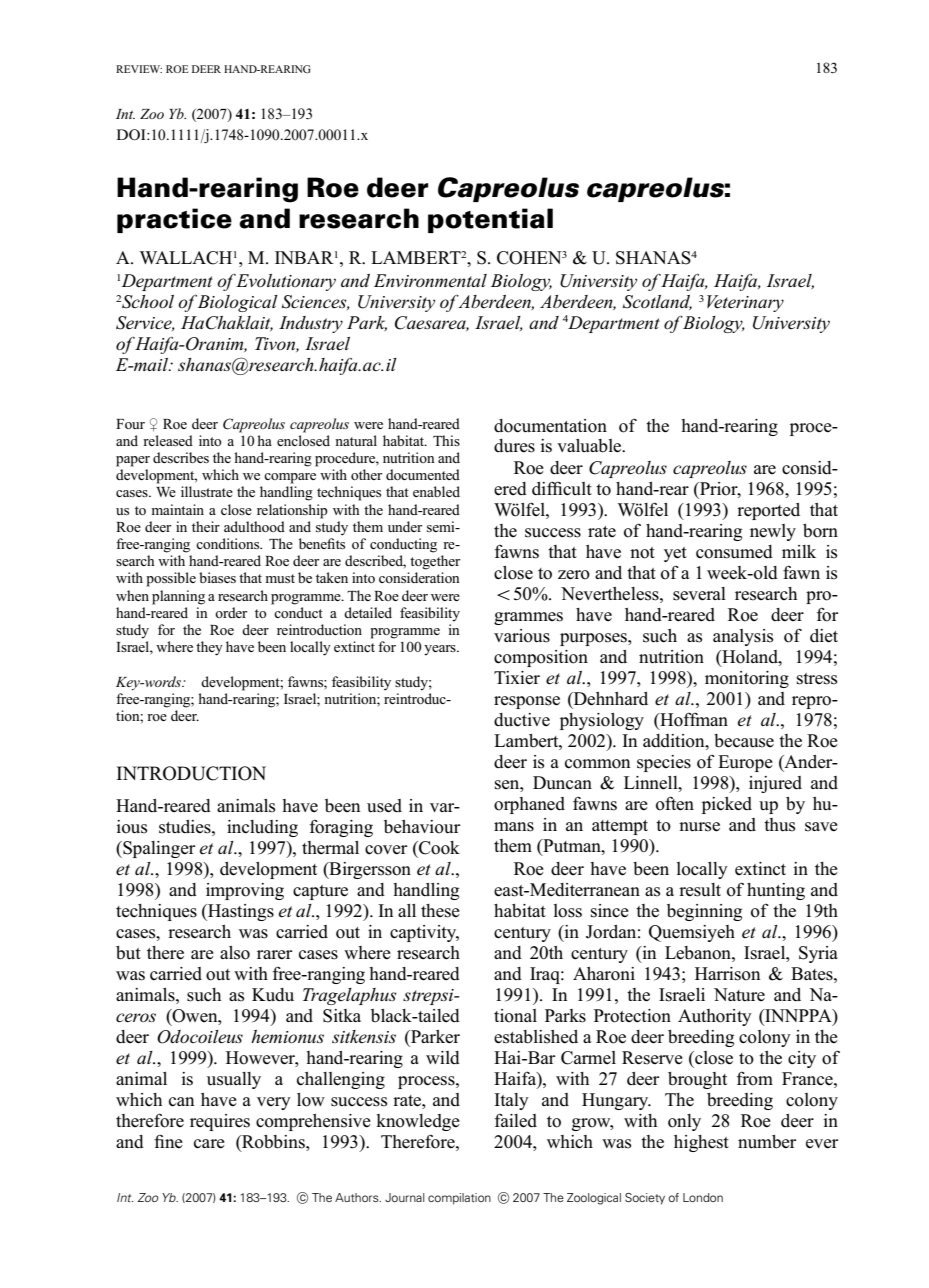 This document has height=1288, width=929. Describe the element at coordinates (743, 637) in the document. I see `analysis` at that location.
